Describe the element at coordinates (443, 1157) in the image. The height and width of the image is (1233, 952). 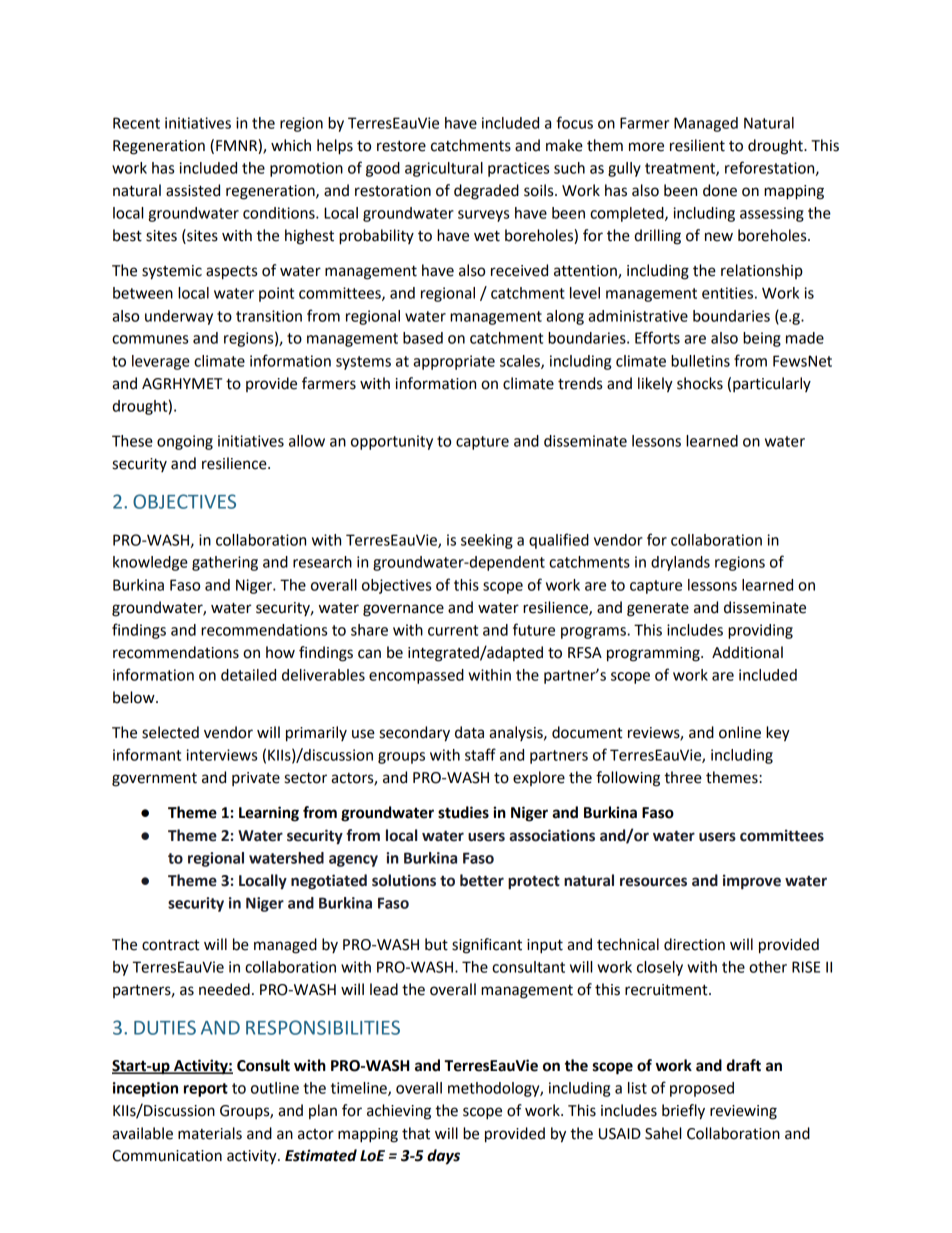
I see `days` at that location.
